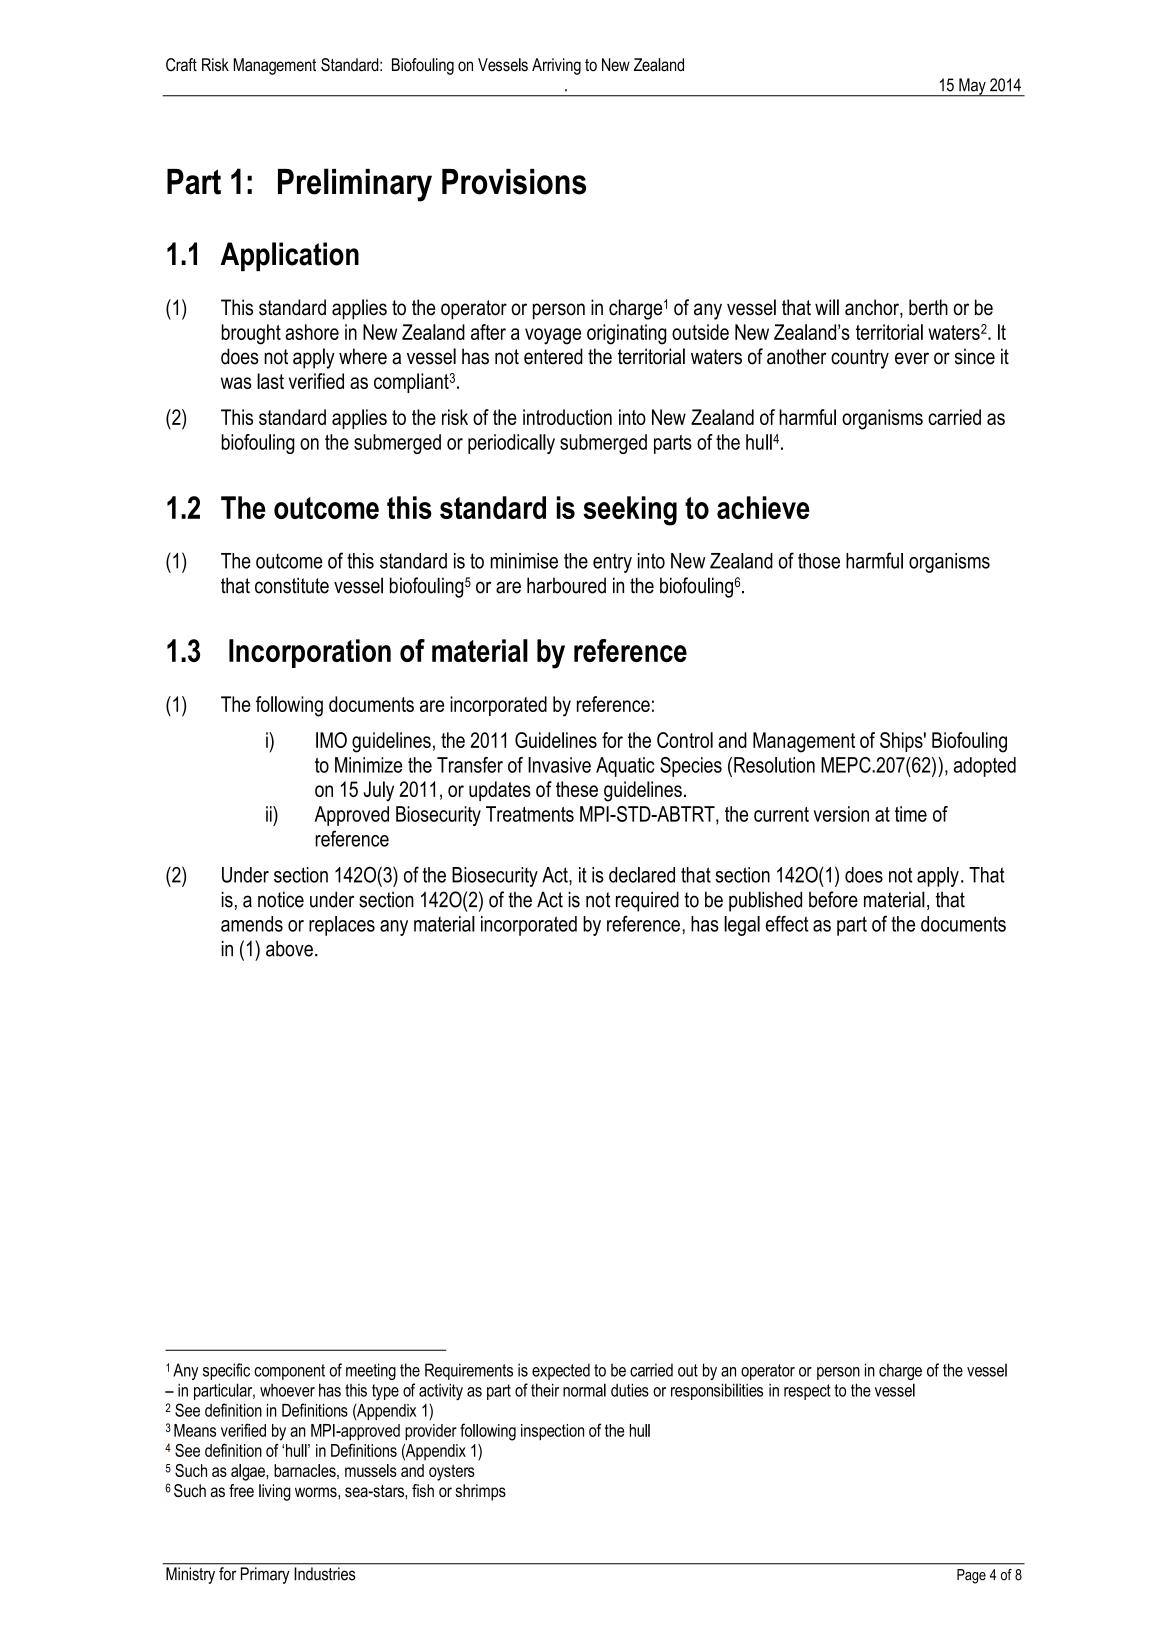 This image has width=1159, height=1639. I want to click on Arriving, so click(556, 66).
